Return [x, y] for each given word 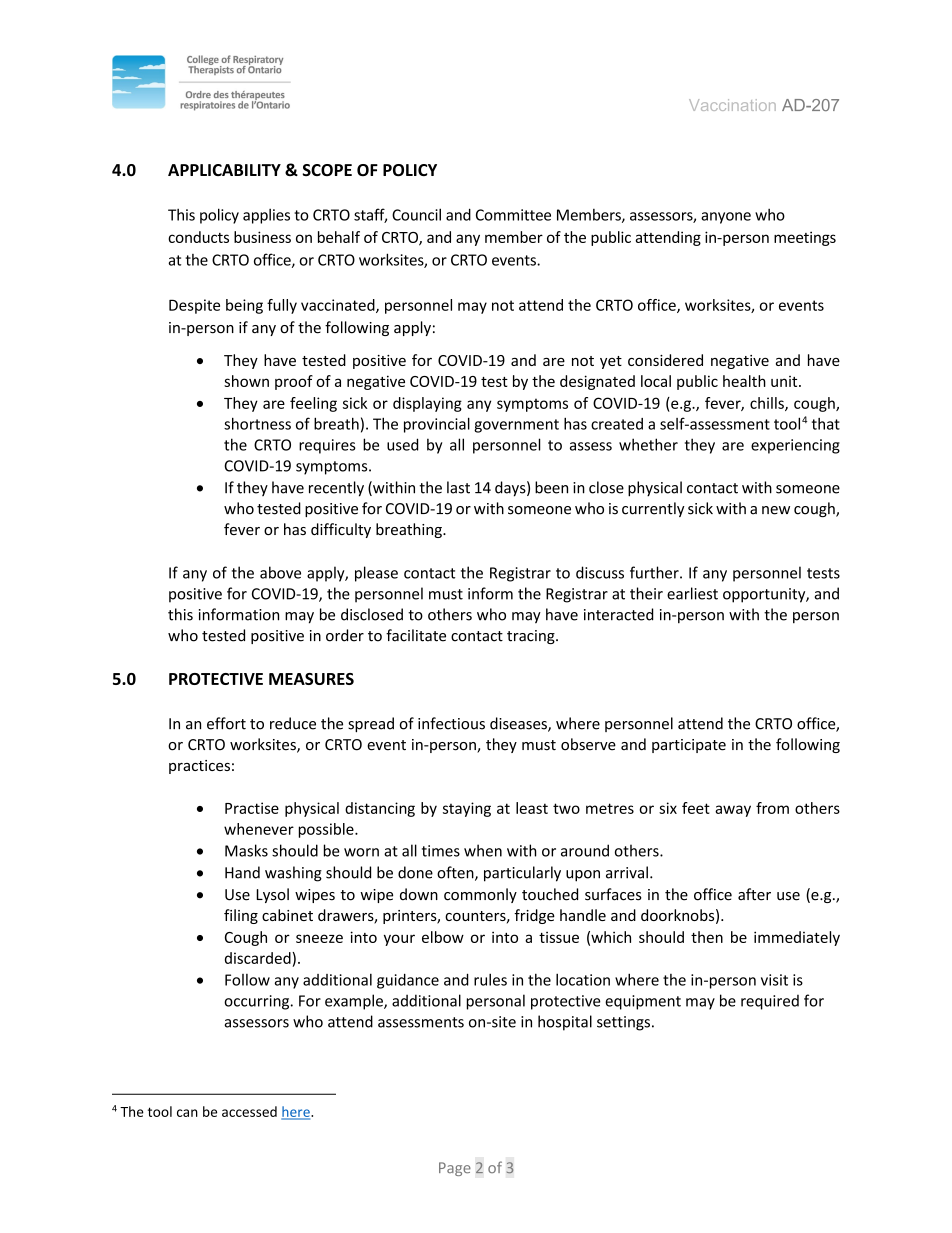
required [770, 1002]
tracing [532, 637]
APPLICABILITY [224, 170]
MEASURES [311, 679]
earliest [692, 593]
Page [455, 1169]
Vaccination [732, 105]
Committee [513, 215]
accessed [249, 1111]
